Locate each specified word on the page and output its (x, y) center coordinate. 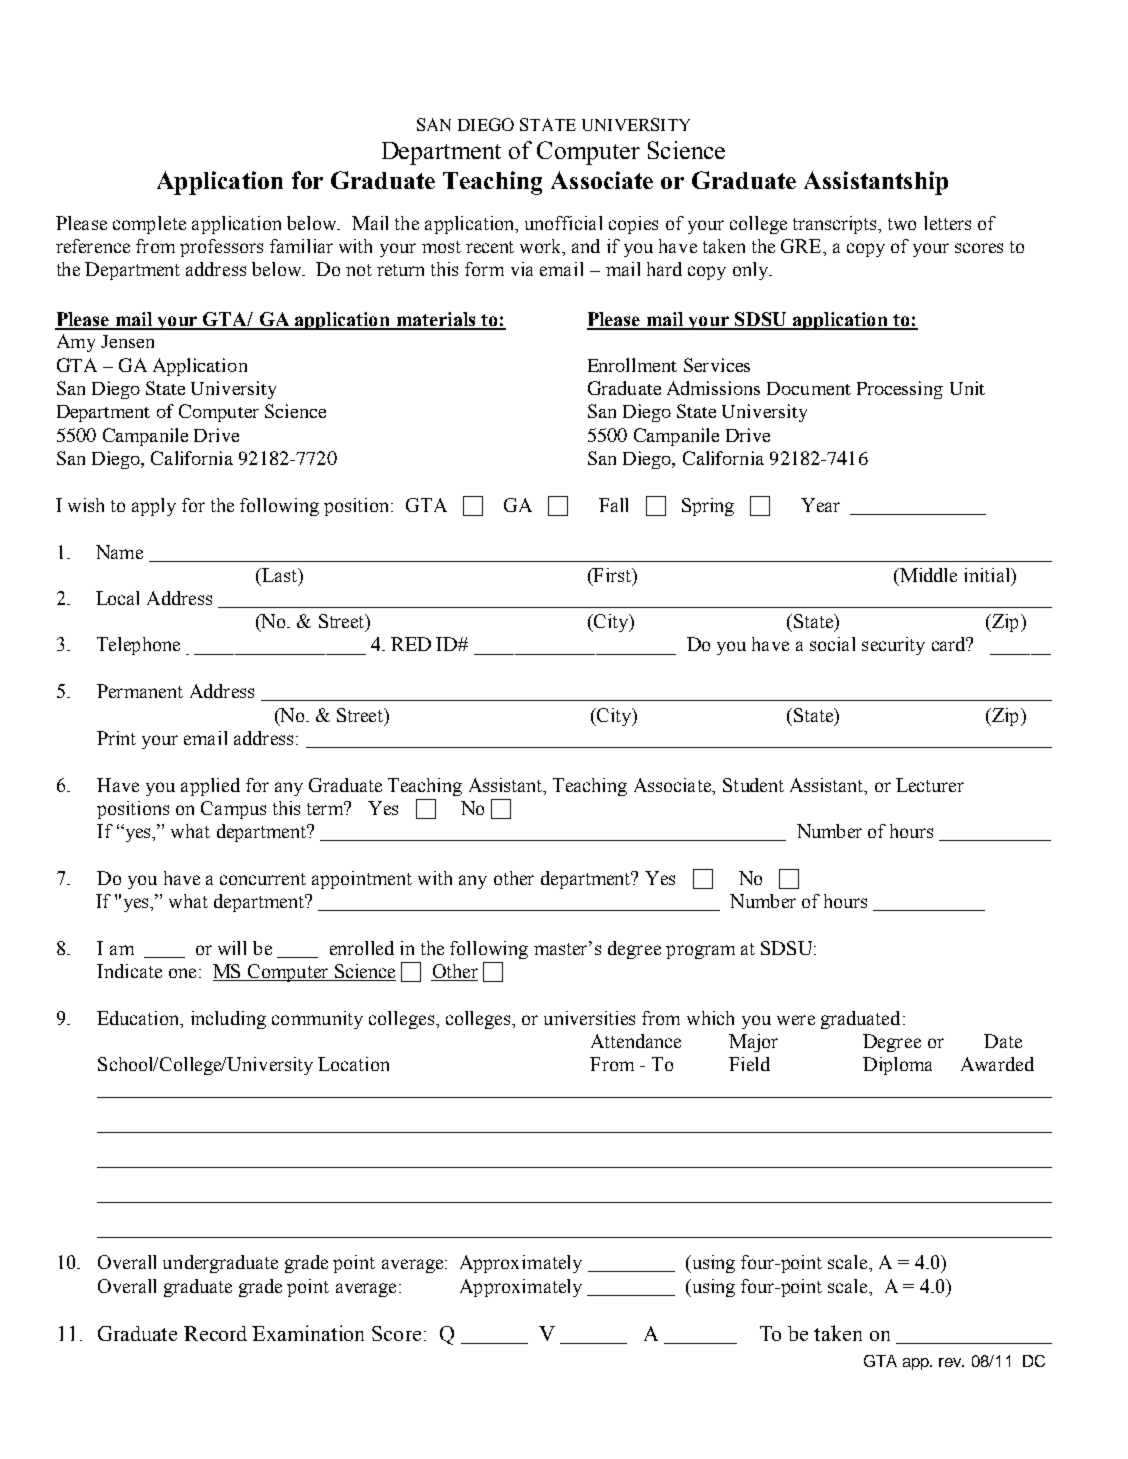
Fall (613, 505)
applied (210, 787)
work (542, 247)
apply (154, 507)
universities (589, 1018)
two (902, 224)
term (327, 808)
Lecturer (930, 785)
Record (215, 1333)
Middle (927, 575)
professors (221, 248)
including (228, 1020)
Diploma (897, 1066)
